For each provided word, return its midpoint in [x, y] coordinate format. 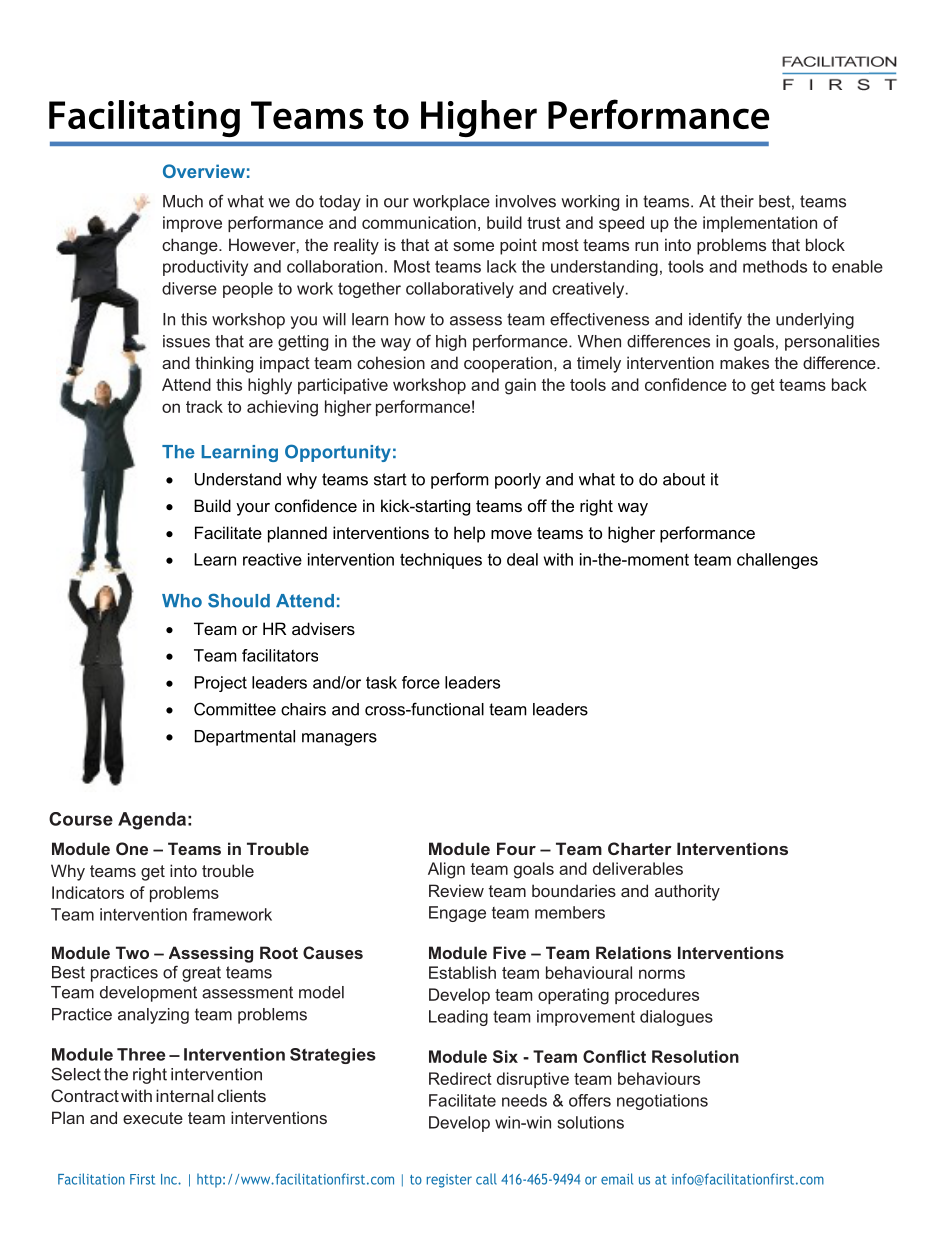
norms [662, 974]
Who [182, 601]
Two [132, 952]
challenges [777, 561]
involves [526, 201]
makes [744, 362]
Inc [170, 1179]
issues [186, 341]
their [737, 201]
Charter [640, 848]
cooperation [508, 364]
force [421, 682]
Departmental [245, 738]
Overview [204, 171]
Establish [462, 972]
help [469, 534]
